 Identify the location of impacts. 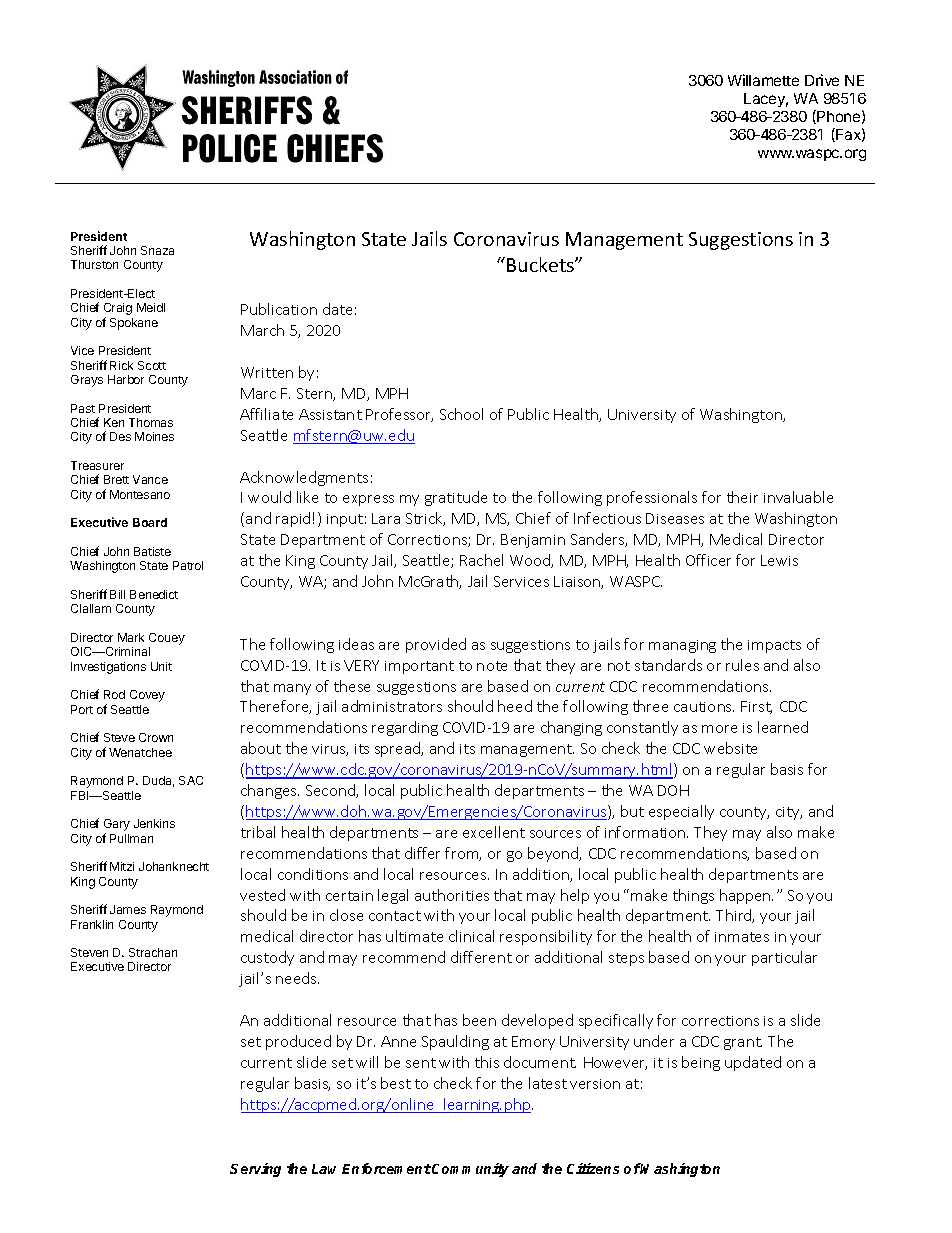
(774, 646).
